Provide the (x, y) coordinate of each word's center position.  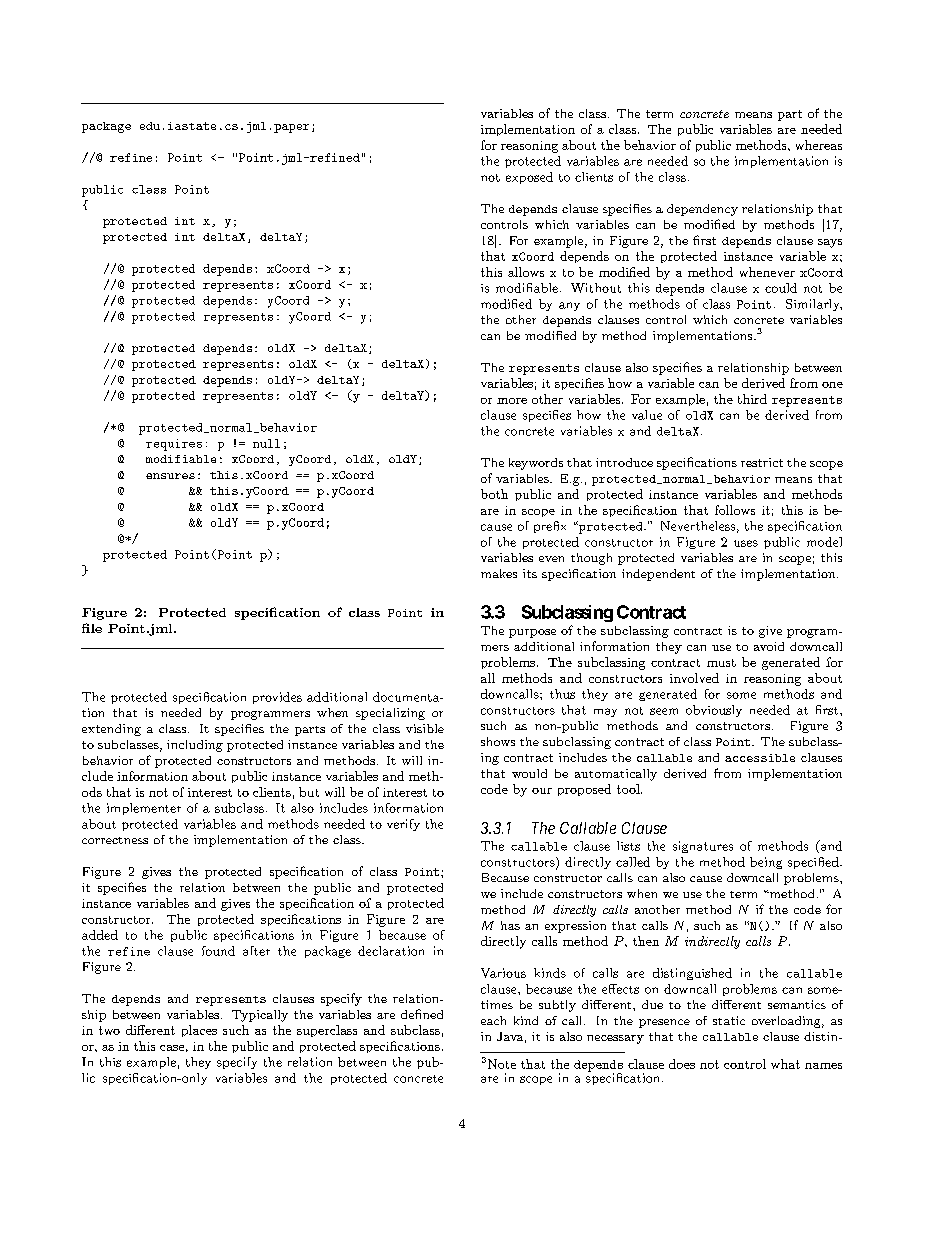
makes (499, 573)
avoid (769, 646)
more (512, 401)
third (752, 399)
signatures (703, 847)
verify (403, 825)
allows (526, 272)
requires (174, 445)
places (199, 1031)
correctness (115, 840)
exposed (529, 178)
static (729, 1020)
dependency (702, 210)
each (493, 1020)
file (92, 628)
